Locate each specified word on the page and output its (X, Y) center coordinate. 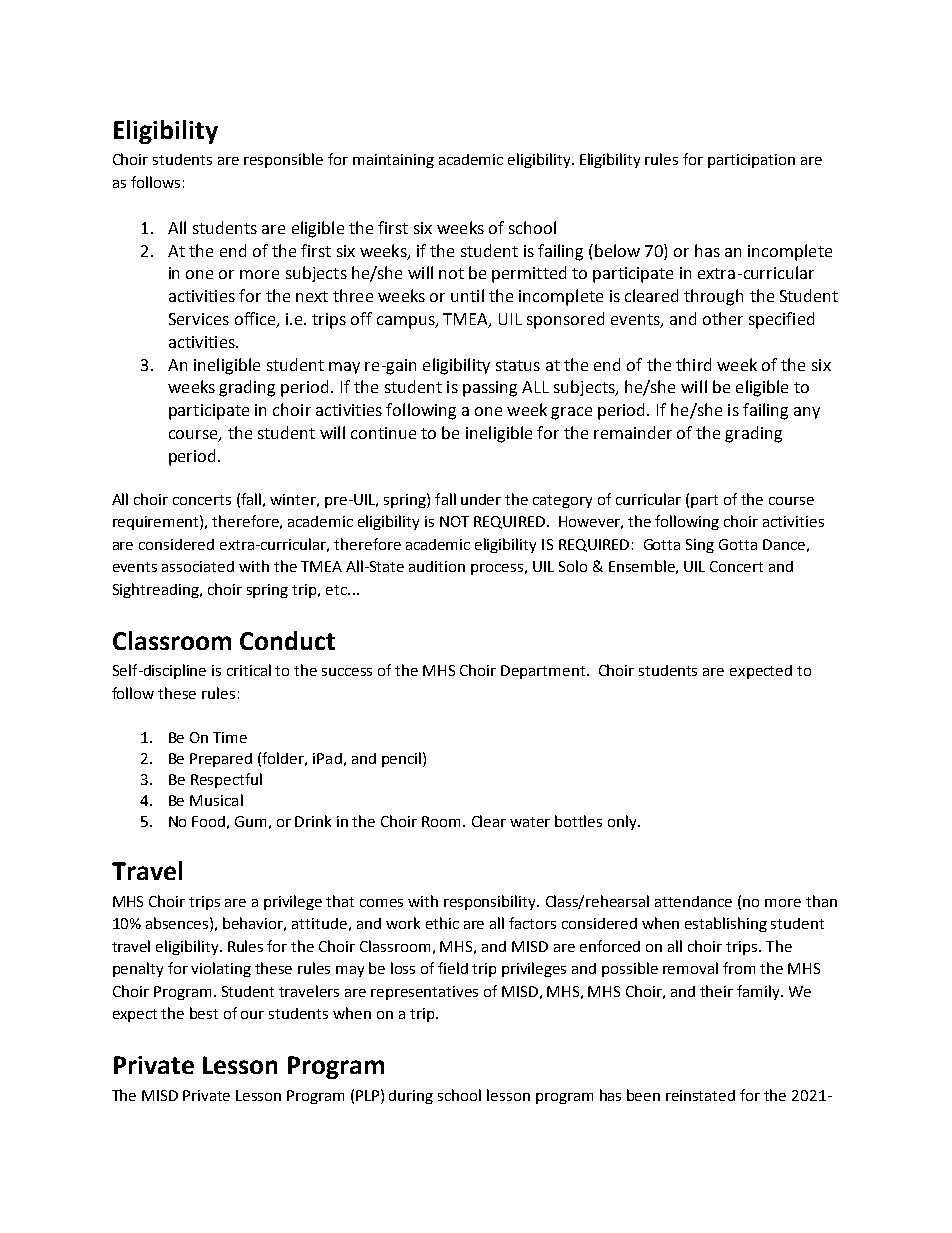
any (807, 413)
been (643, 1095)
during (411, 1097)
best (204, 1013)
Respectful (226, 780)
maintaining (393, 161)
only (623, 822)
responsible (283, 160)
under (481, 499)
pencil (403, 759)
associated (198, 566)
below (617, 250)
